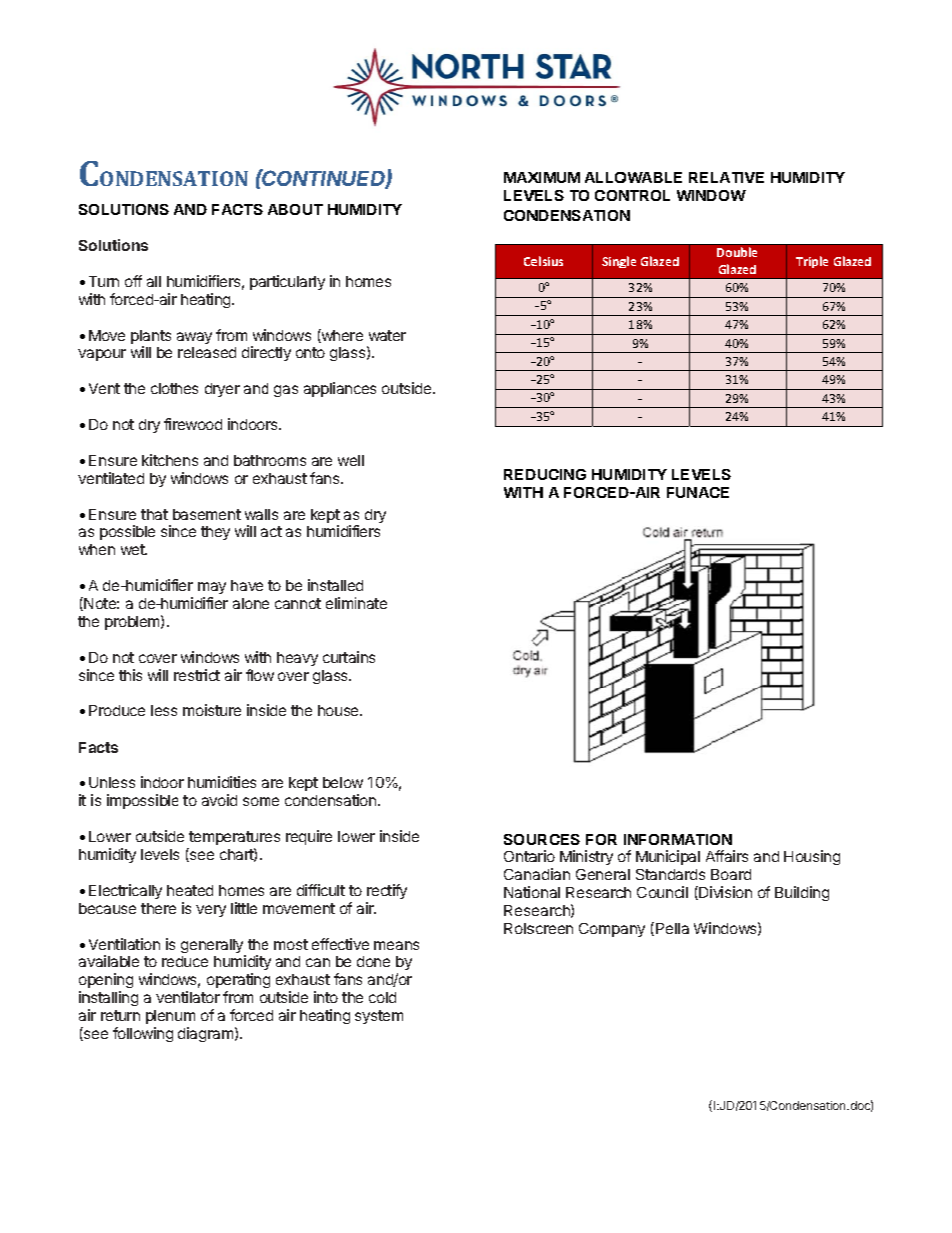  I want to click on off, so click(133, 281).
